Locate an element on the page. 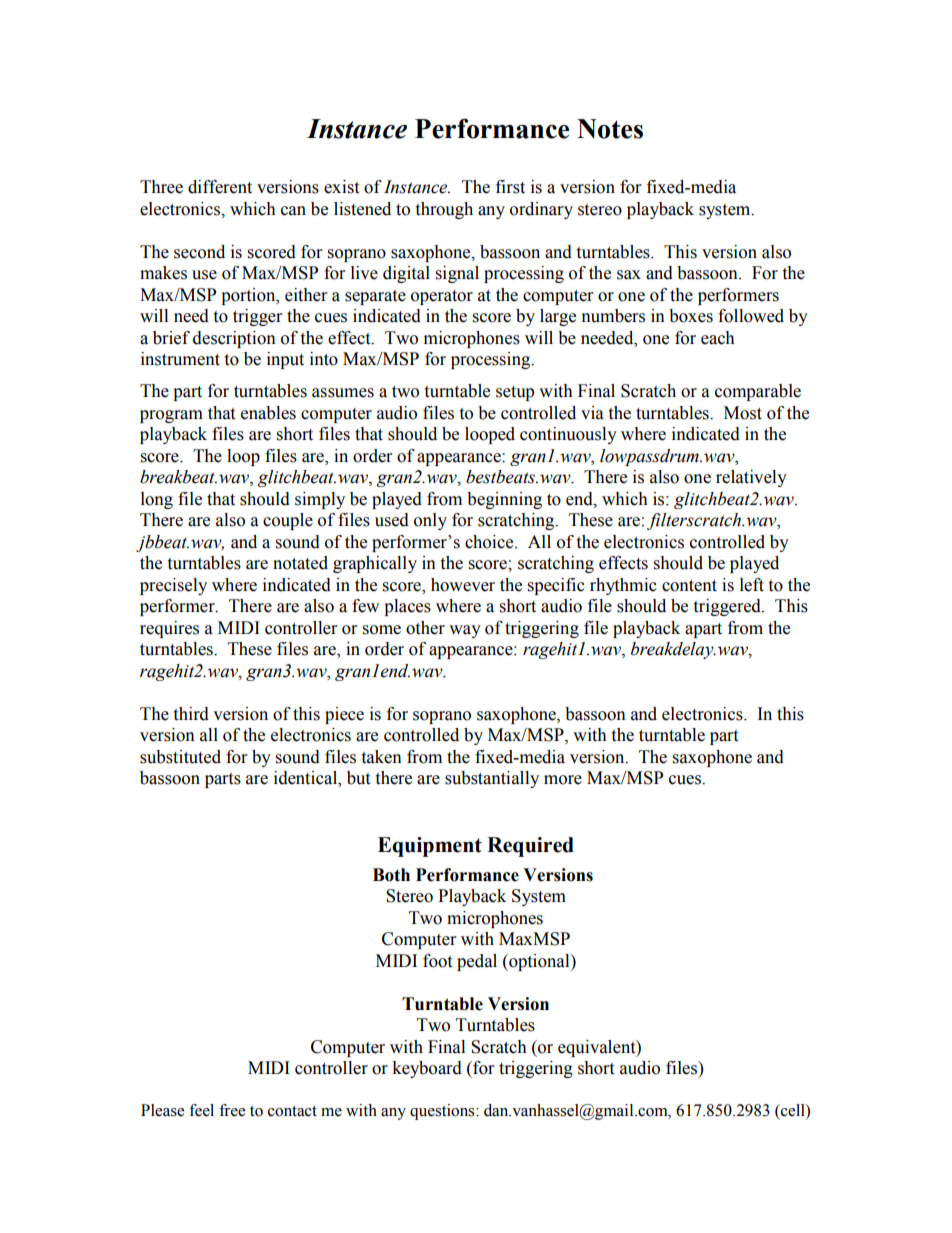 The height and width of the image is (1233, 952). Required is located at coordinates (530, 847).
